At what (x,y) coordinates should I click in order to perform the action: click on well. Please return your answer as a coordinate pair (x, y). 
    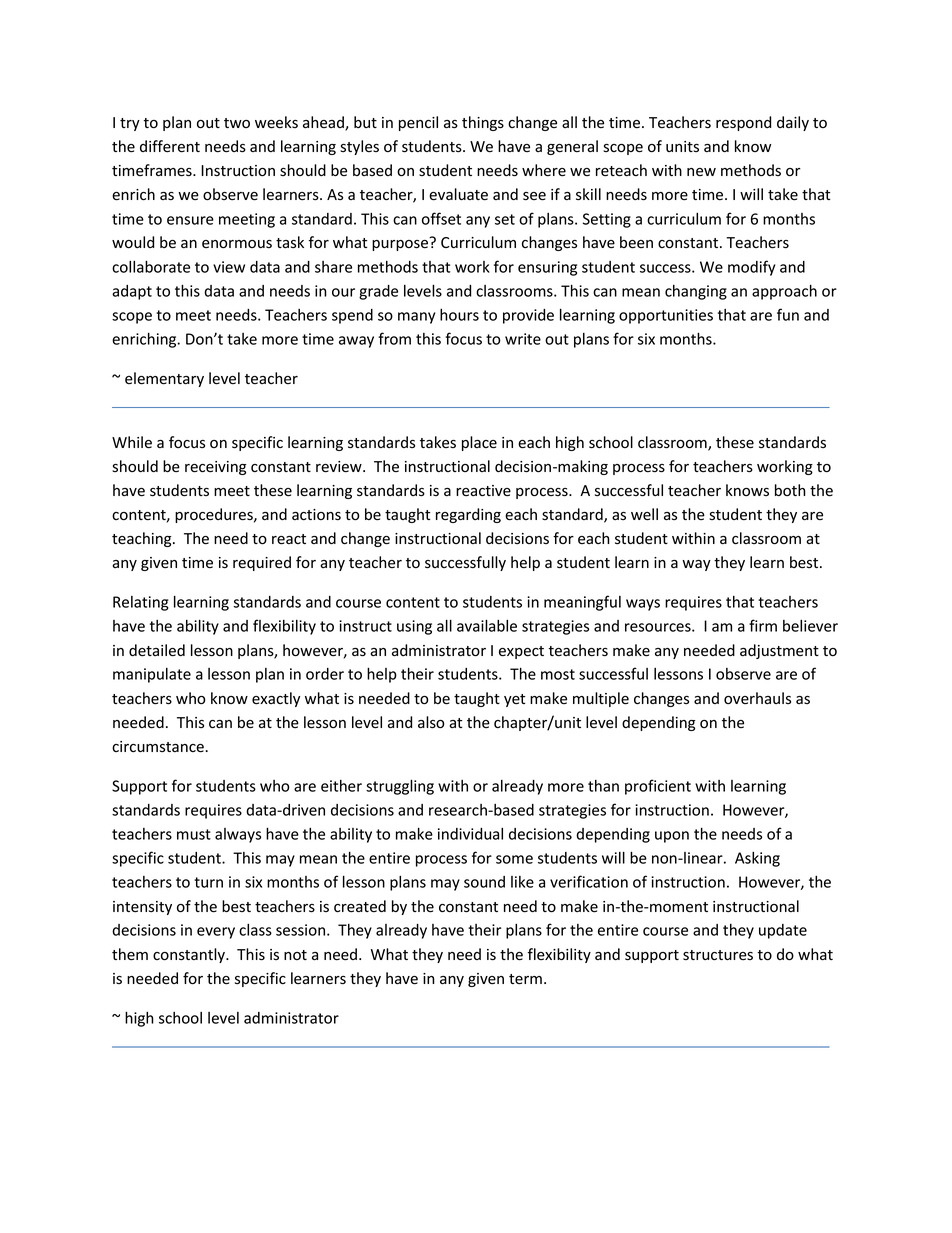
    Looking at the image, I should click on (644, 514).
